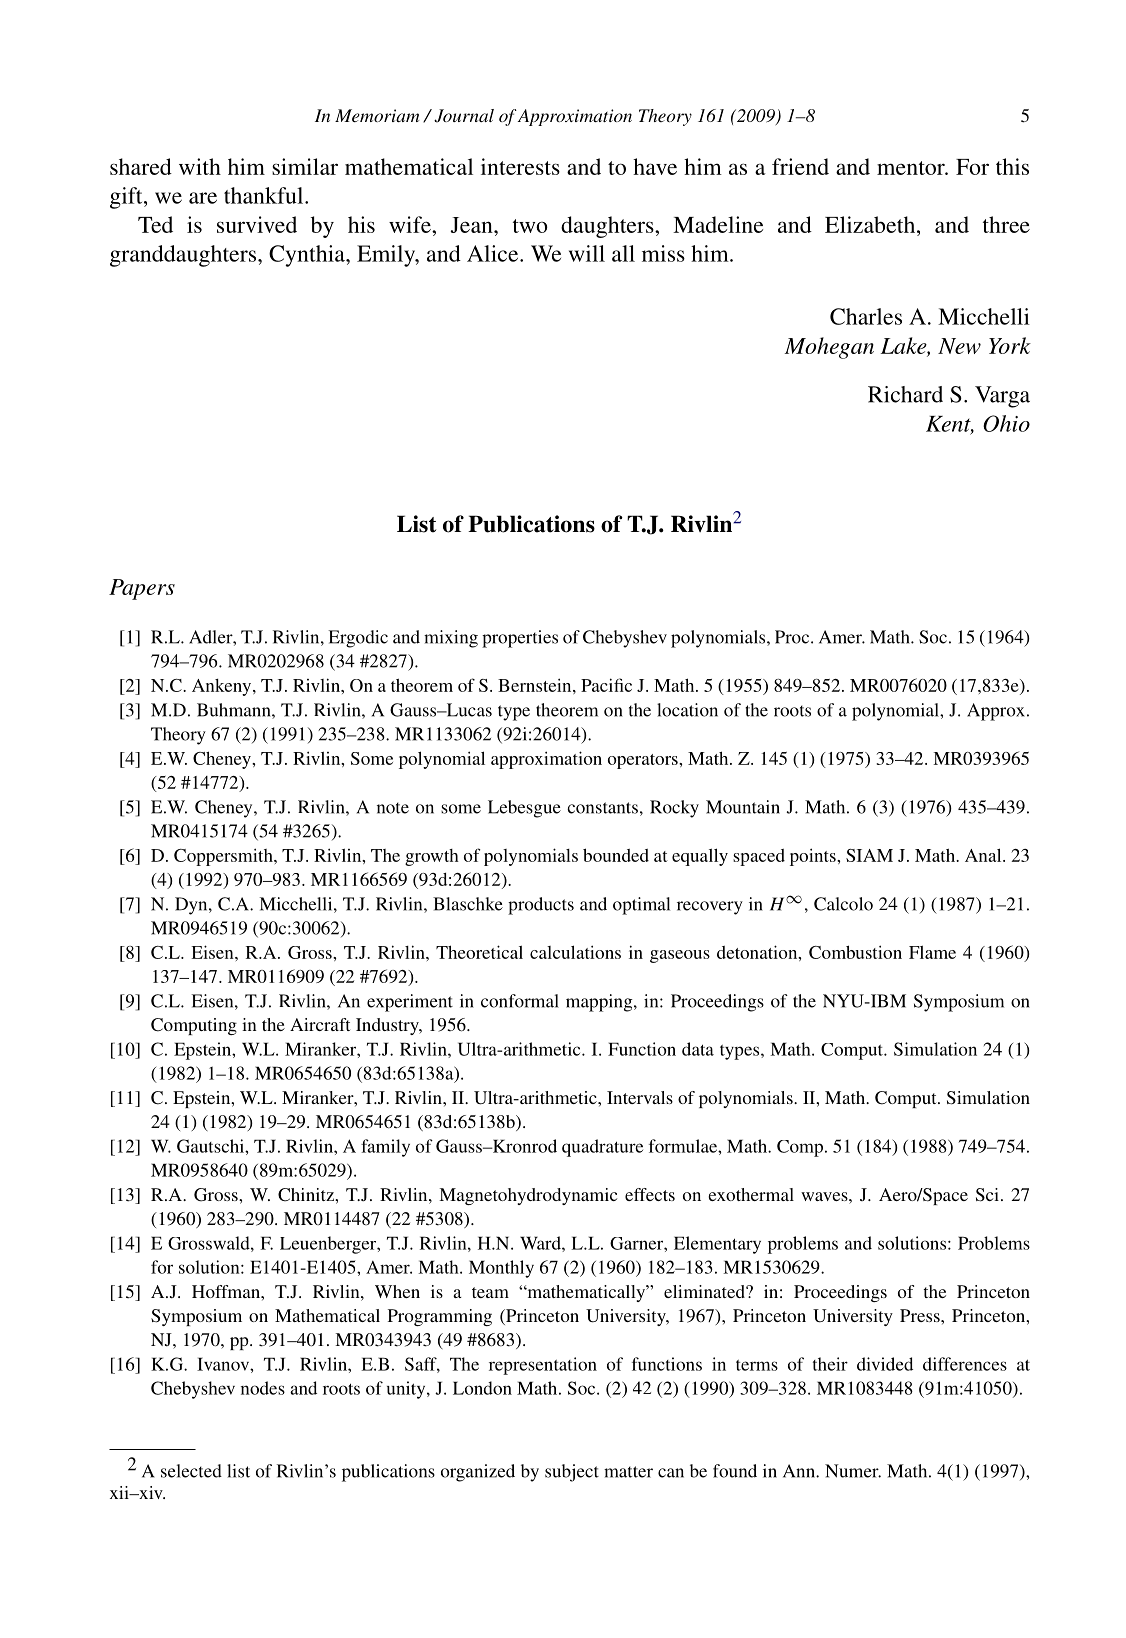 The image size is (1126, 1638). Describe the element at coordinates (320, 1024) in the image. I see `Aircraft` at that location.
